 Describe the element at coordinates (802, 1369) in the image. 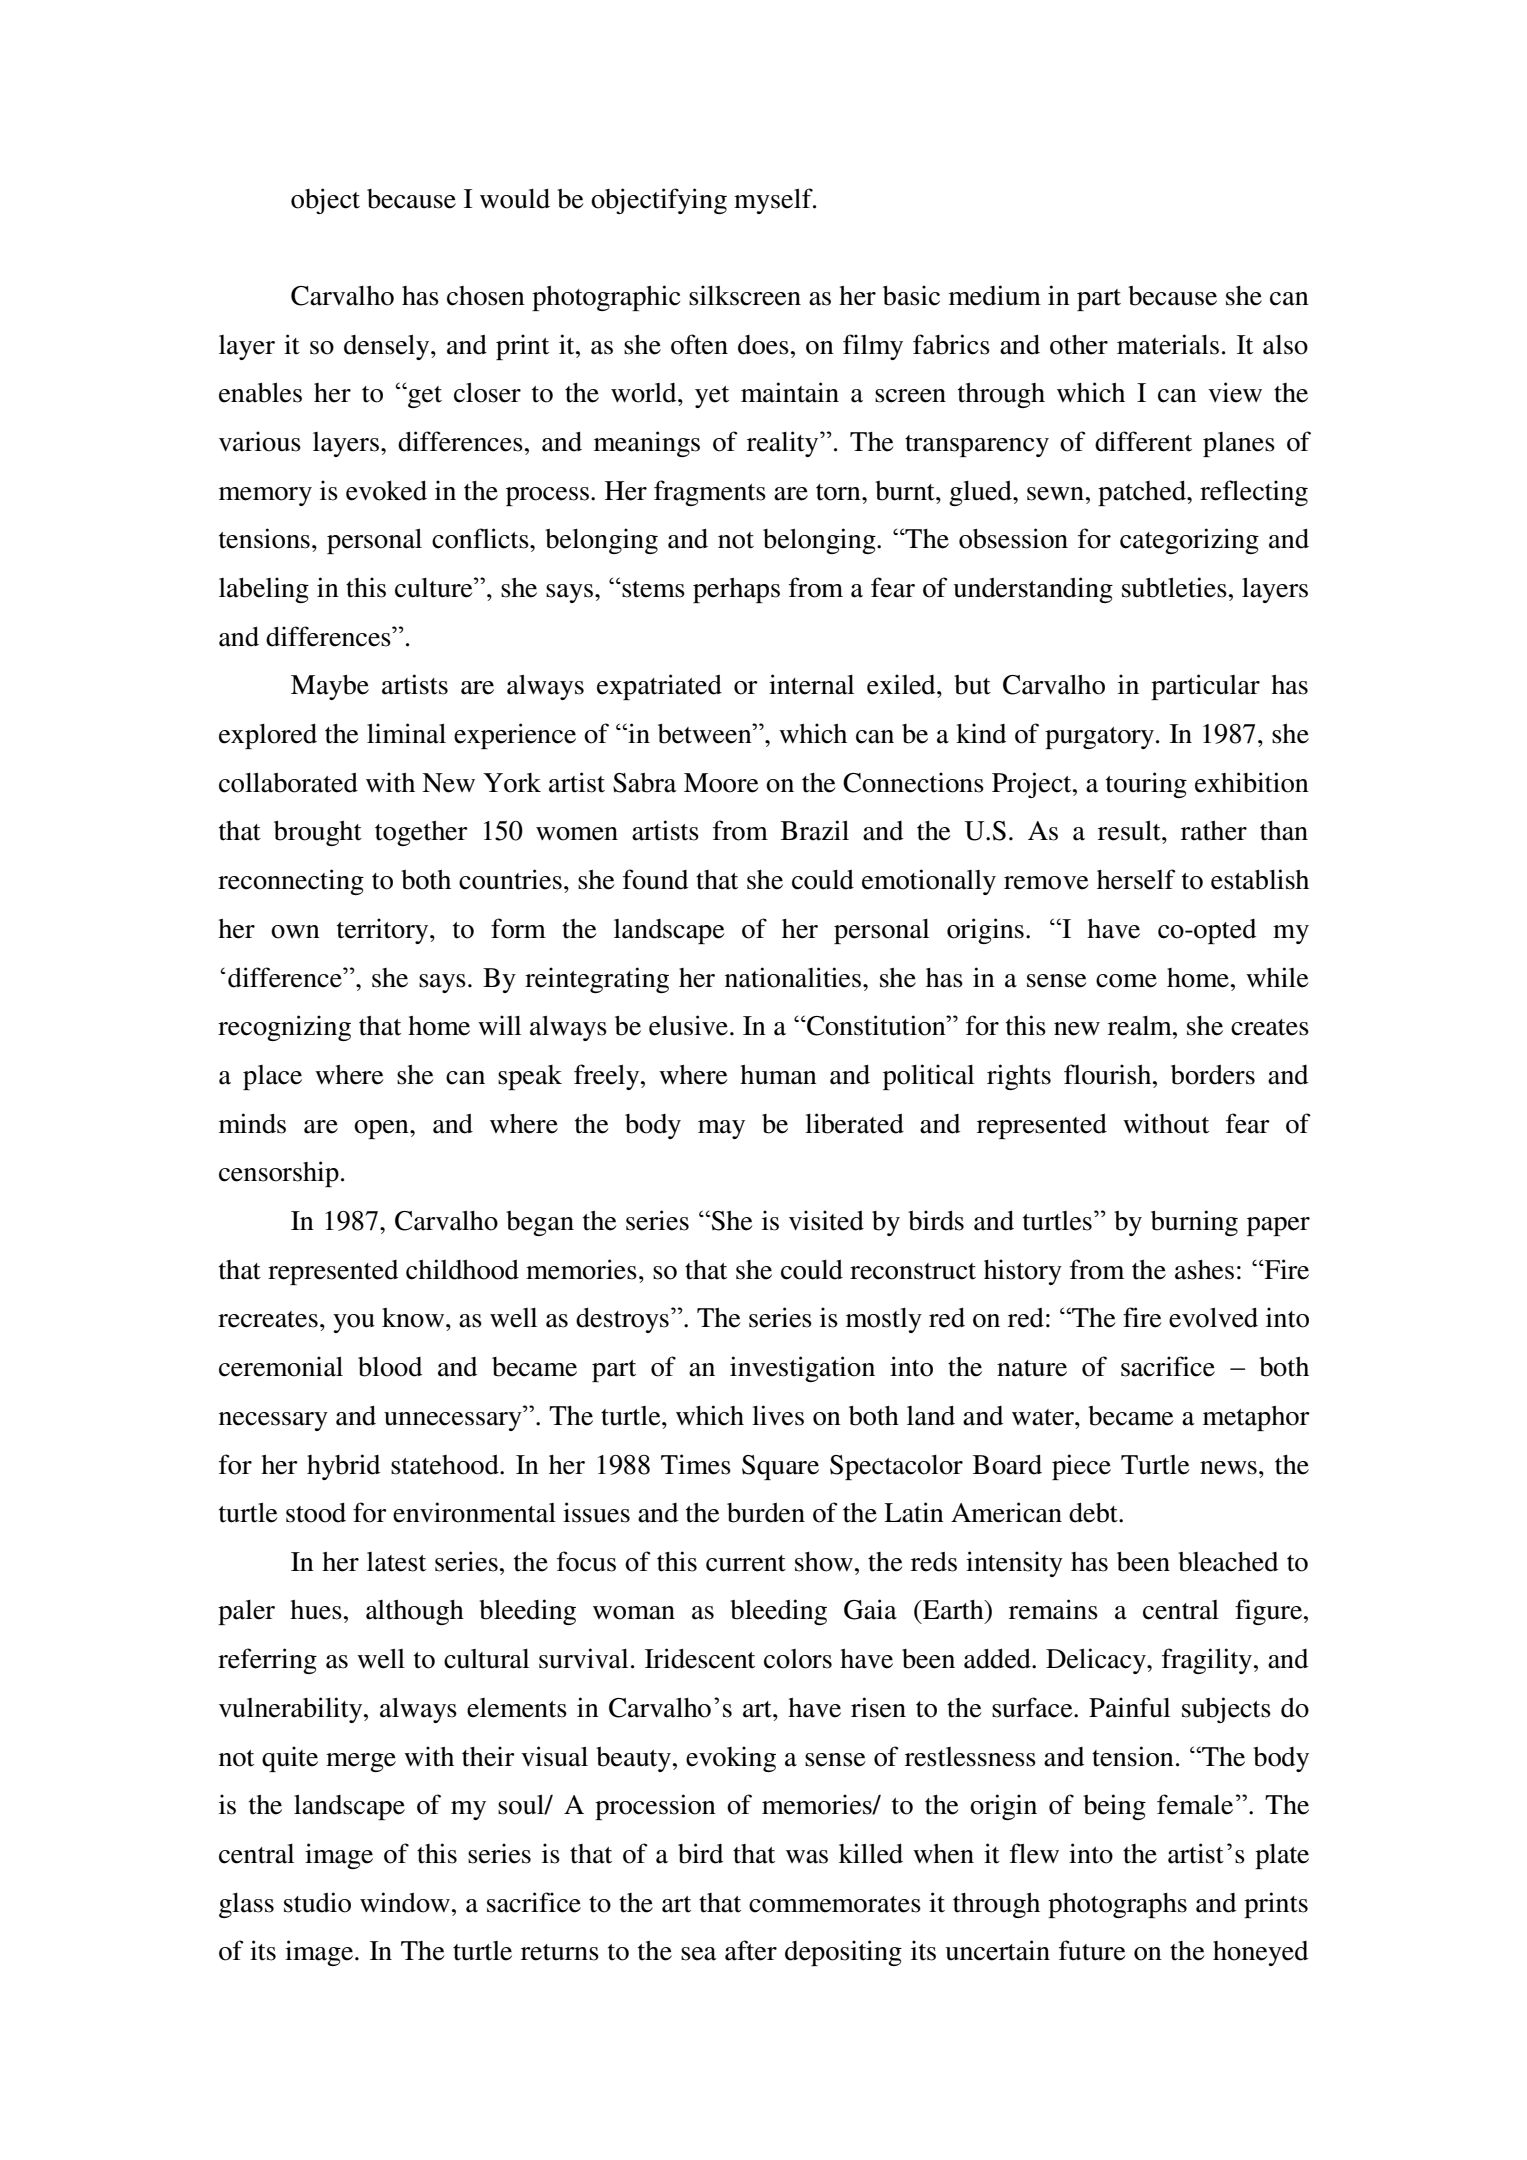

I see `investigation` at that location.
